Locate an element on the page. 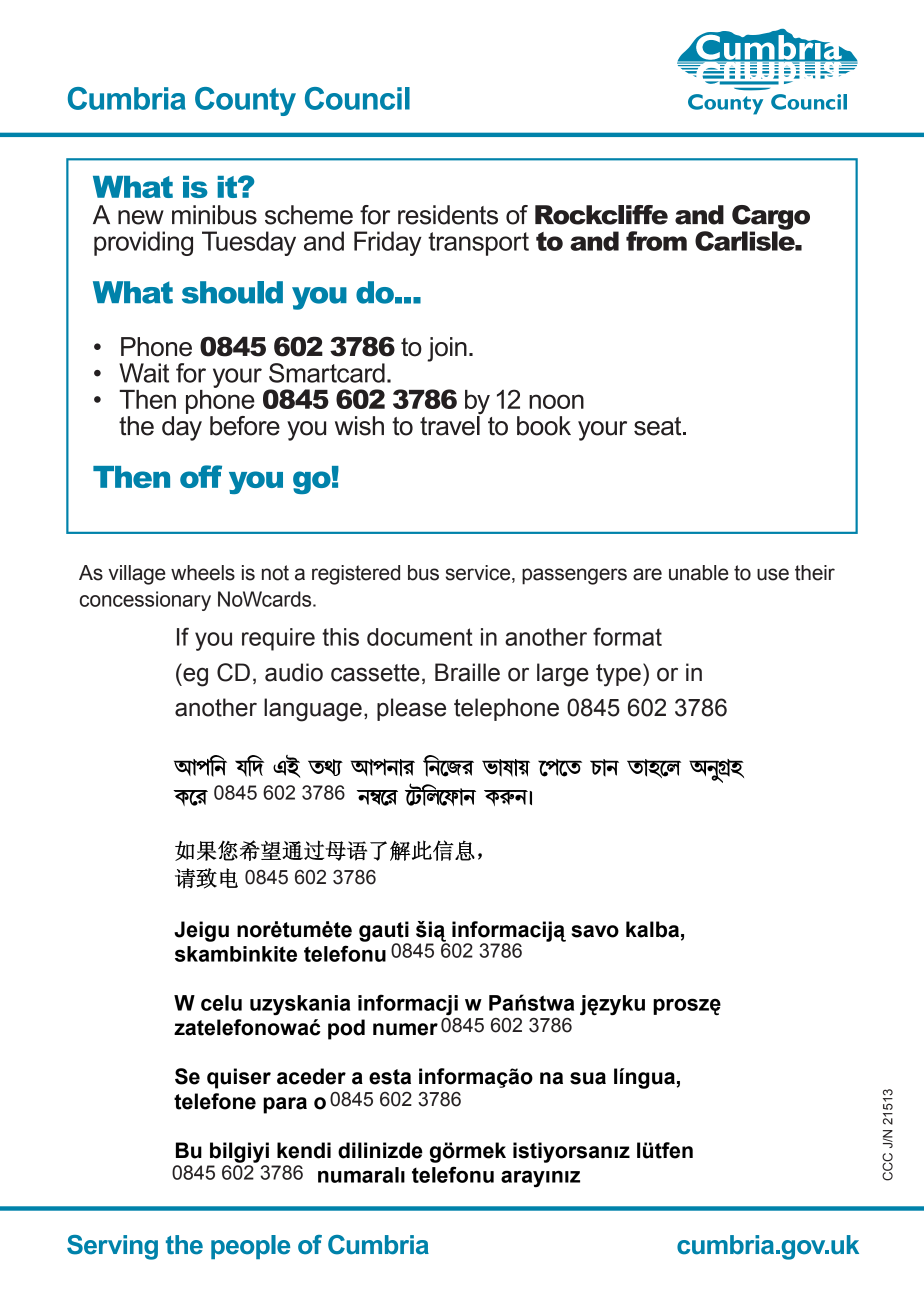 The height and width of the image is (1308, 924). Cargo is located at coordinates (771, 218).
